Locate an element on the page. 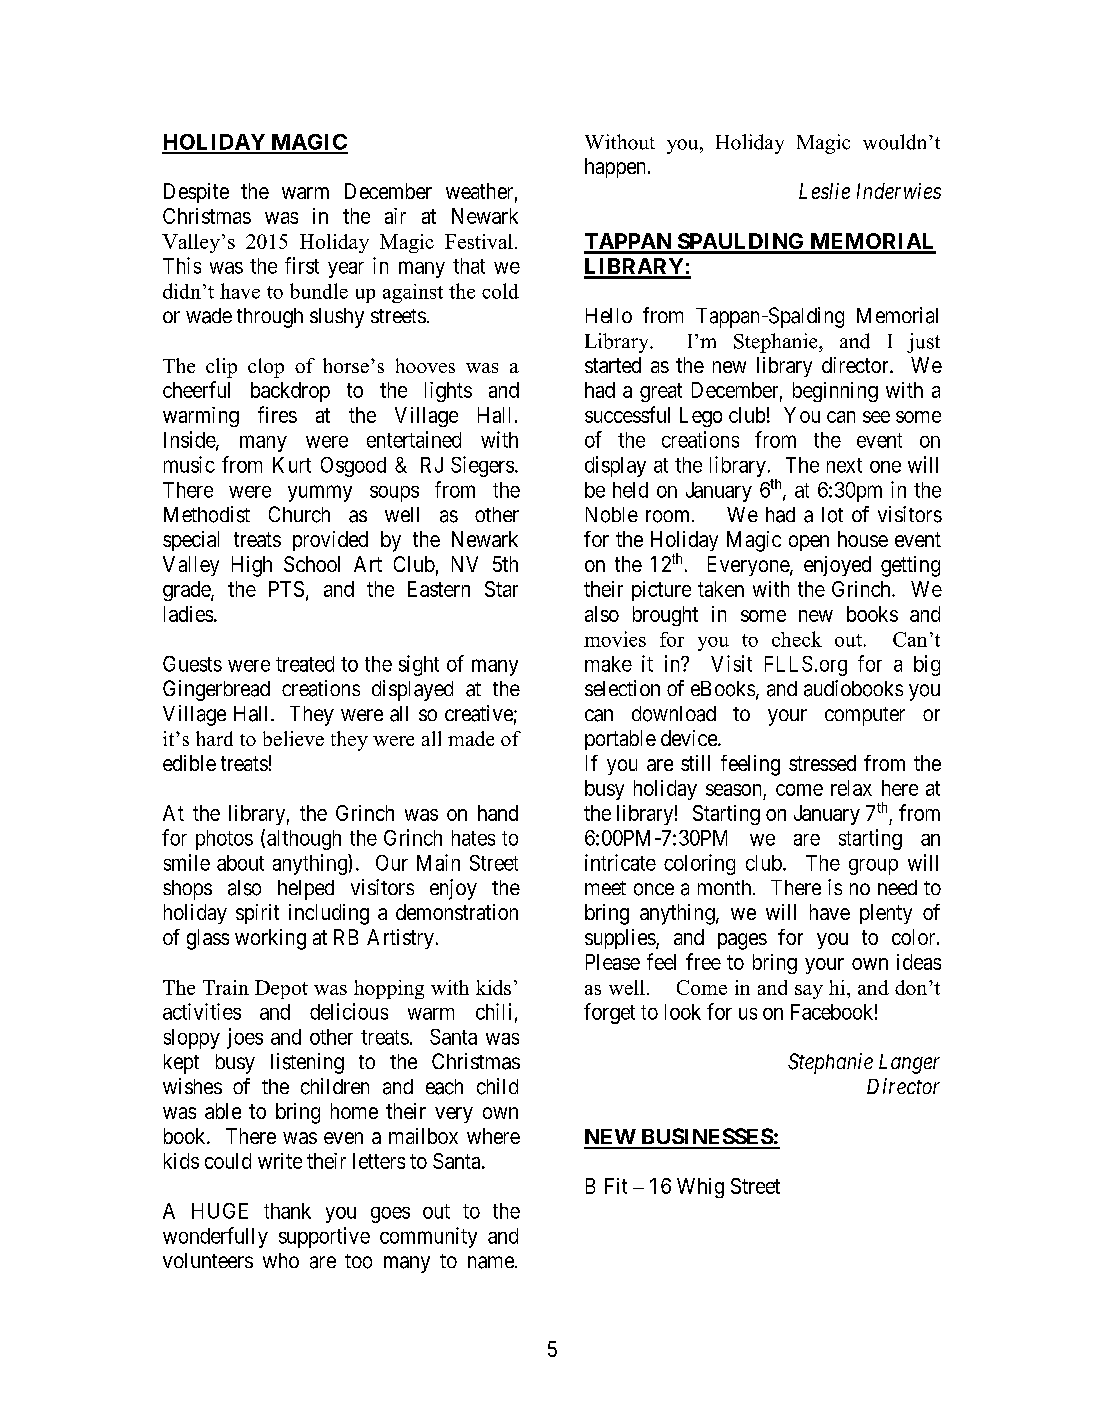 The width and height of the page is (1103, 1427). thank is located at coordinates (287, 1211).
